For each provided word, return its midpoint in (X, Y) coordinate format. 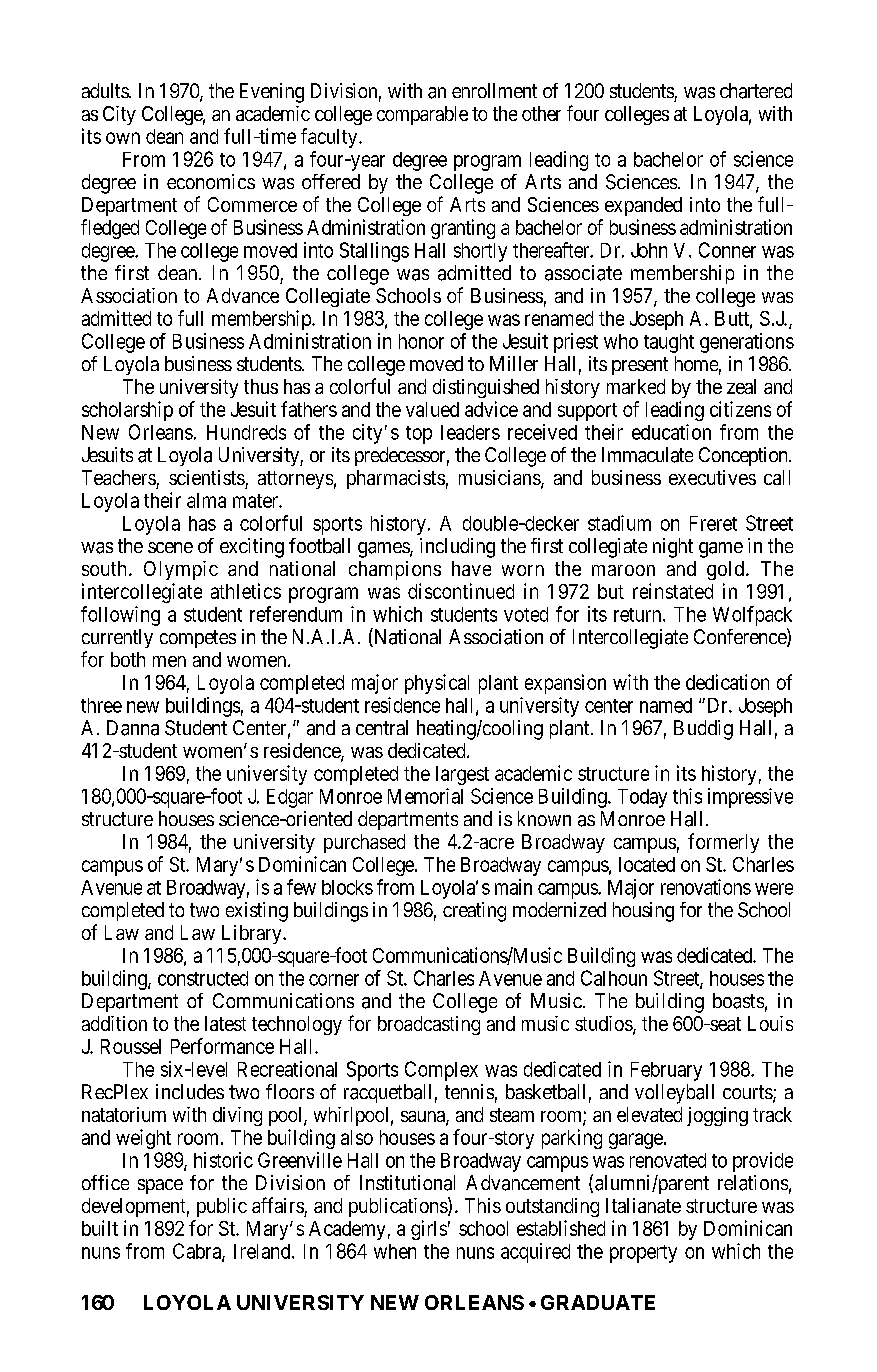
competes (198, 639)
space (160, 1186)
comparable (422, 115)
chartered (756, 91)
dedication (727, 682)
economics (211, 181)
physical (437, 684)
